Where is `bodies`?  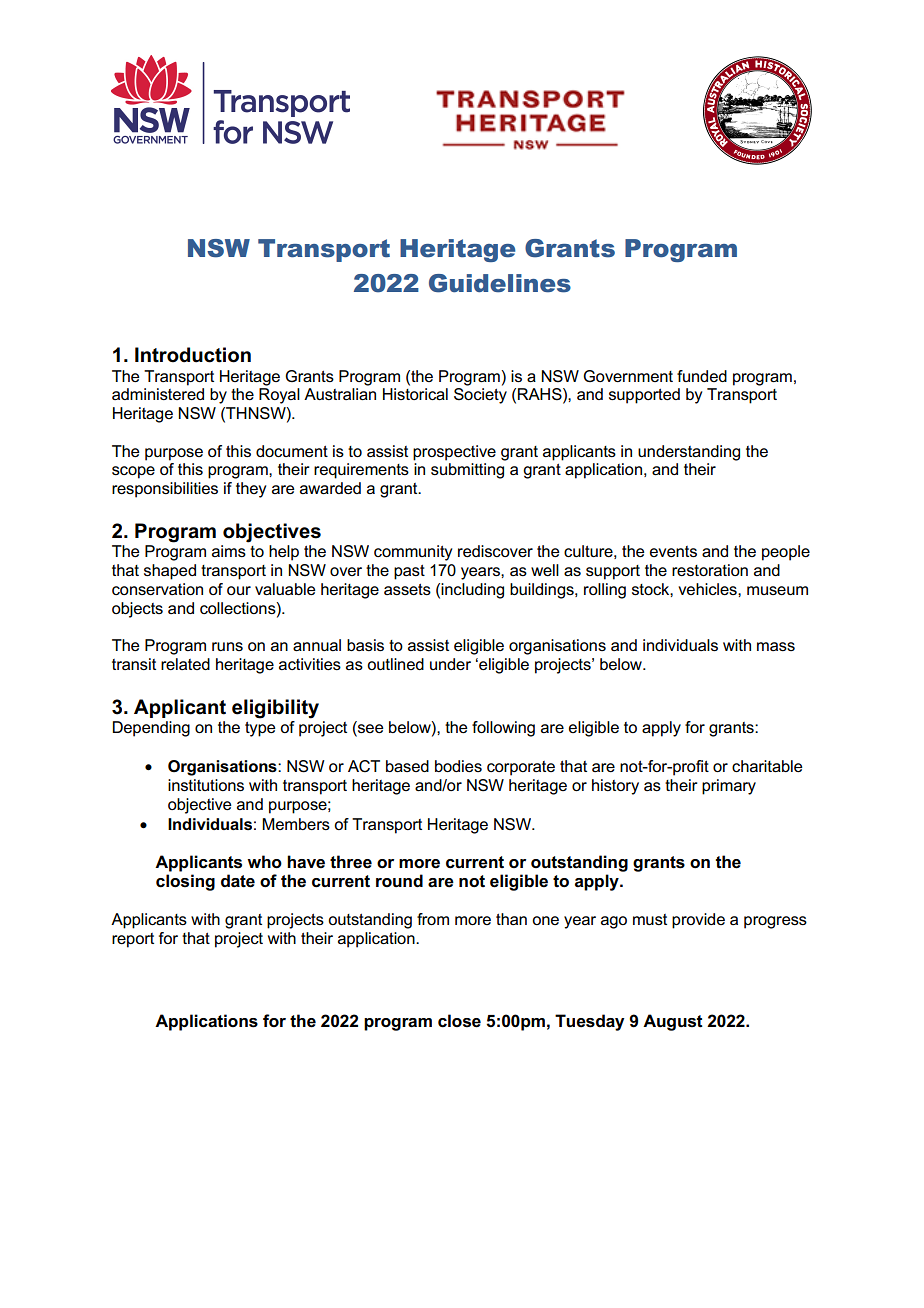 bodies is located at coordinates (458, 766).
